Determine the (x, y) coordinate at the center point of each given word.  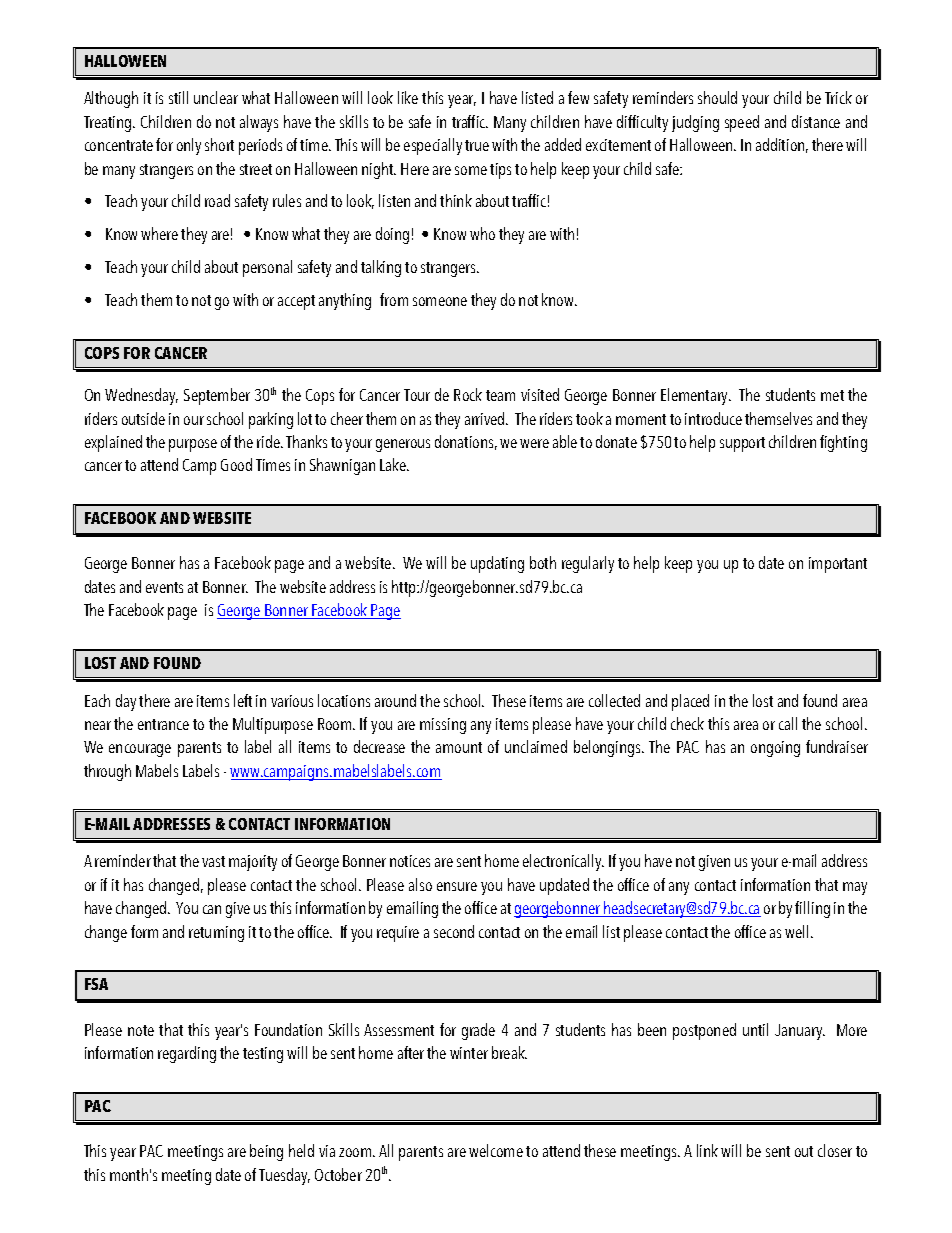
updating (497, 564)
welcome (496, 1150)
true (477, 145)
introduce (713, 418)
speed (742, 123)
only (189, 146)
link (707, 1150)
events (164, 587)
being (266, 1152)
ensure (457, 886)
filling (812, 909)
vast (213, 861)
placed (690, 702)
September (217, 396)
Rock (468, 394)
